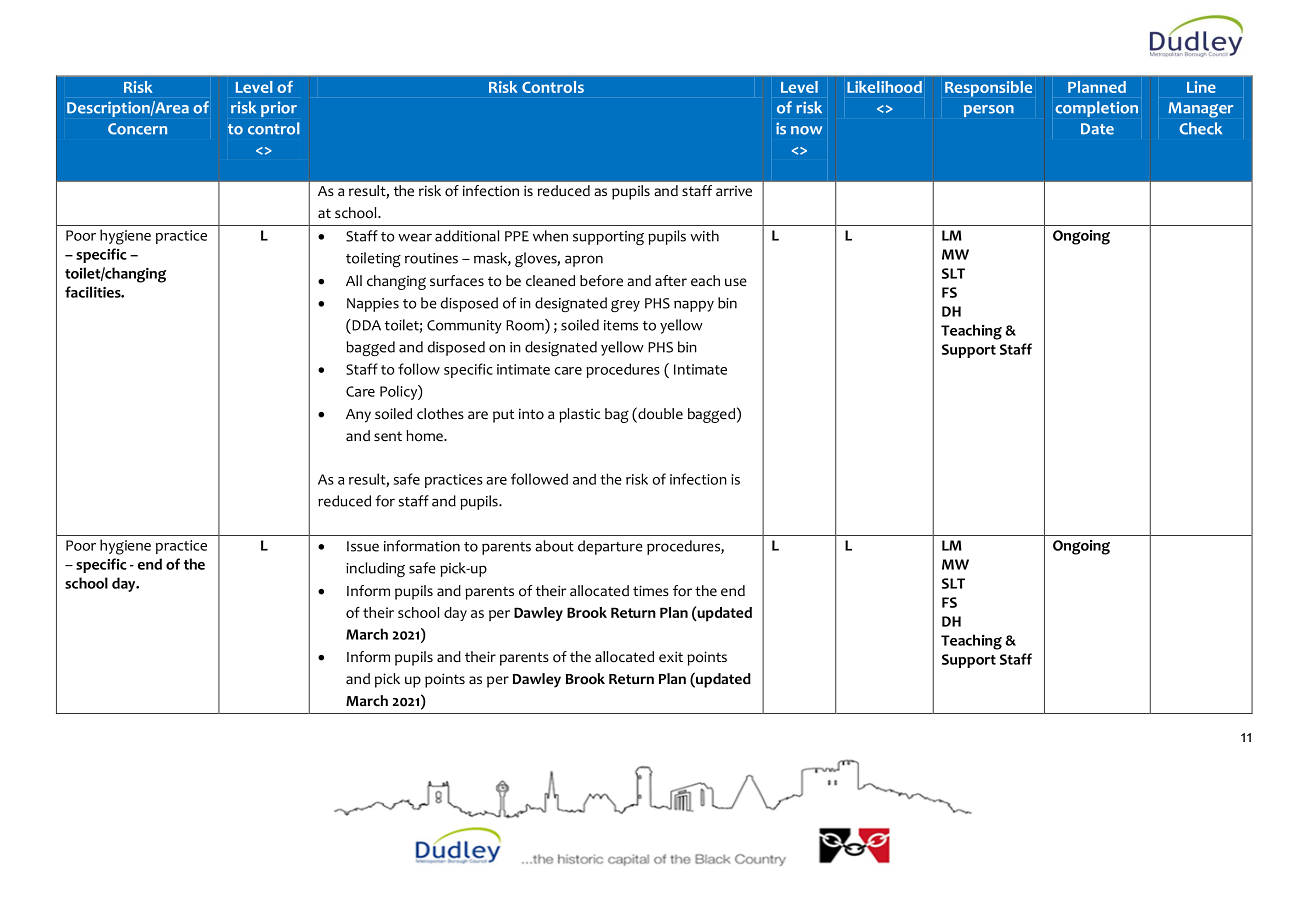  I want to click on nappy, so click(694, 306).
